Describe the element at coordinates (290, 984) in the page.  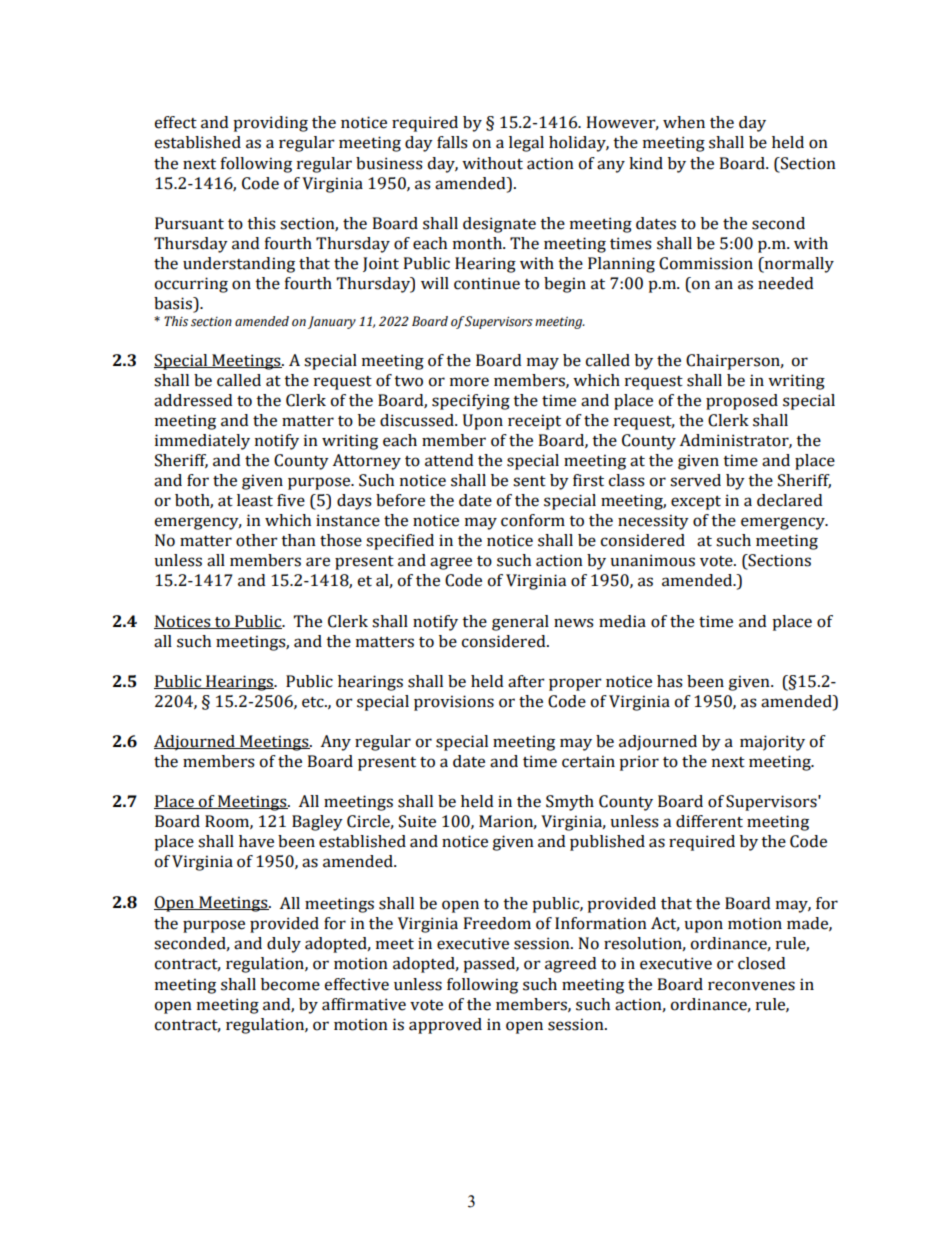
I see `become` at that location.
